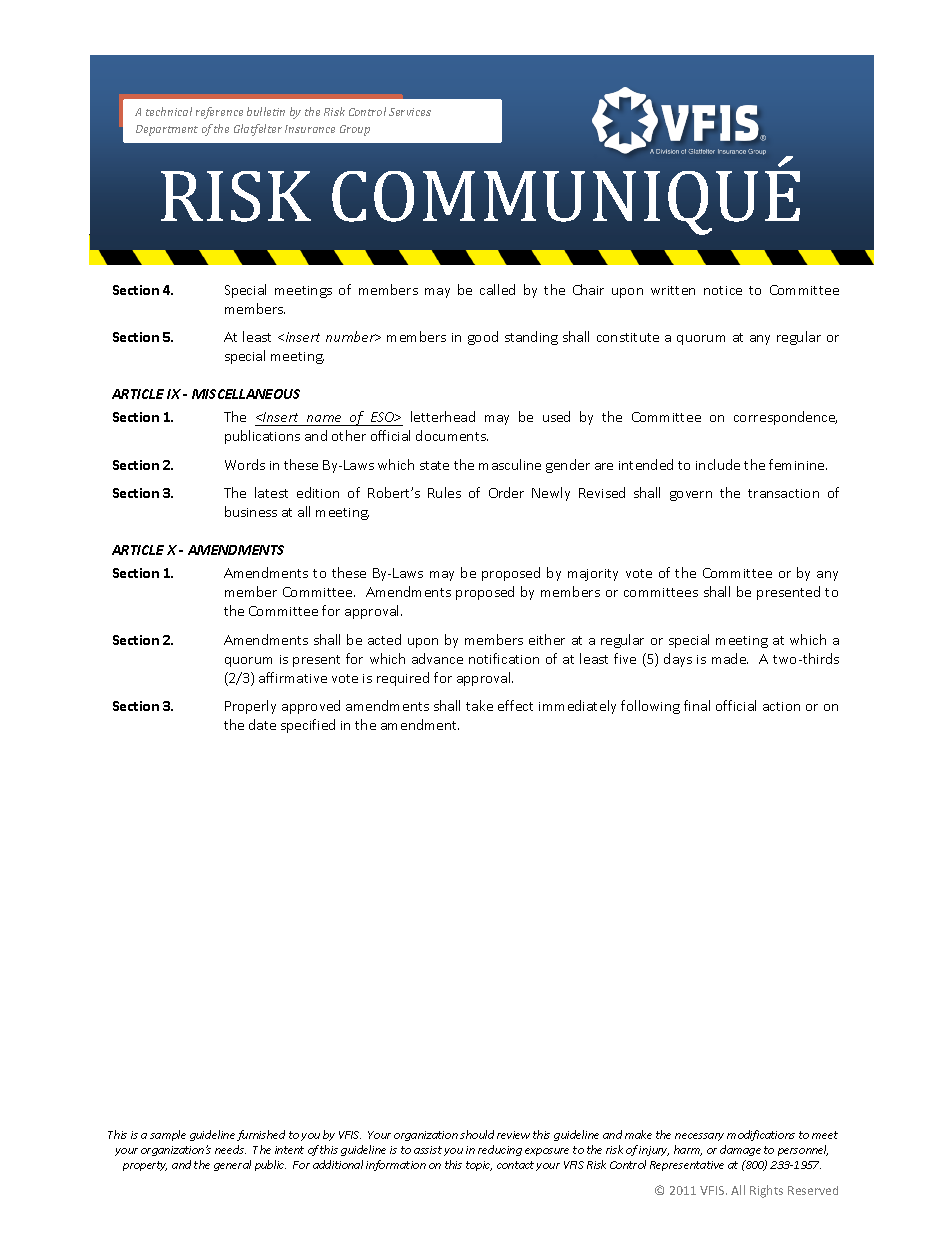 This screenshot has width=952, height=1233. What do you see at coordinates (246, 394) in the screenshot?
I see `MISCELLANEOUS` at bounding box center [246, 394].
